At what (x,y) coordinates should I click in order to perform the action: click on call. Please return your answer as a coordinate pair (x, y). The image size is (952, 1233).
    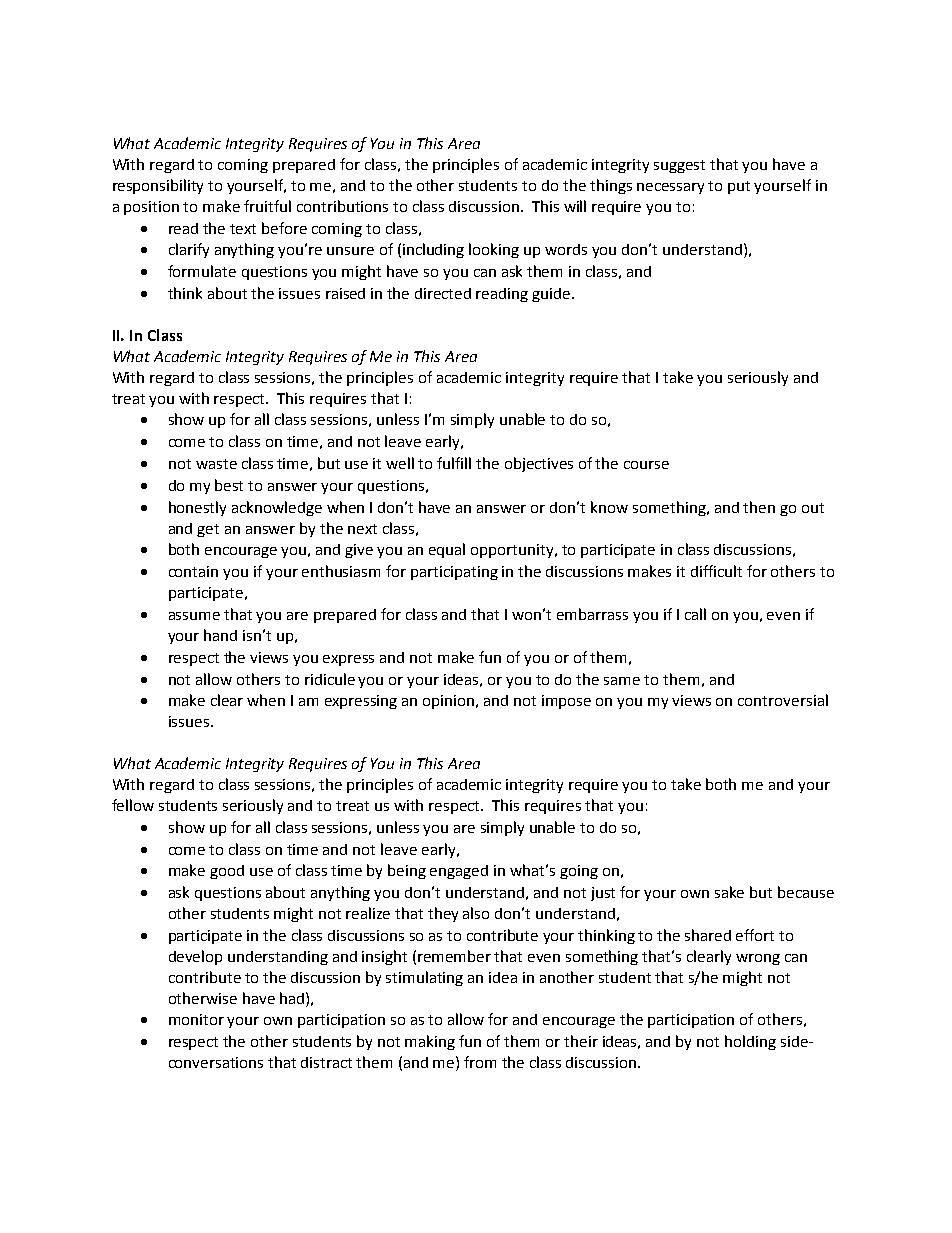
    Looking at the image, I should click on (695, 614).
